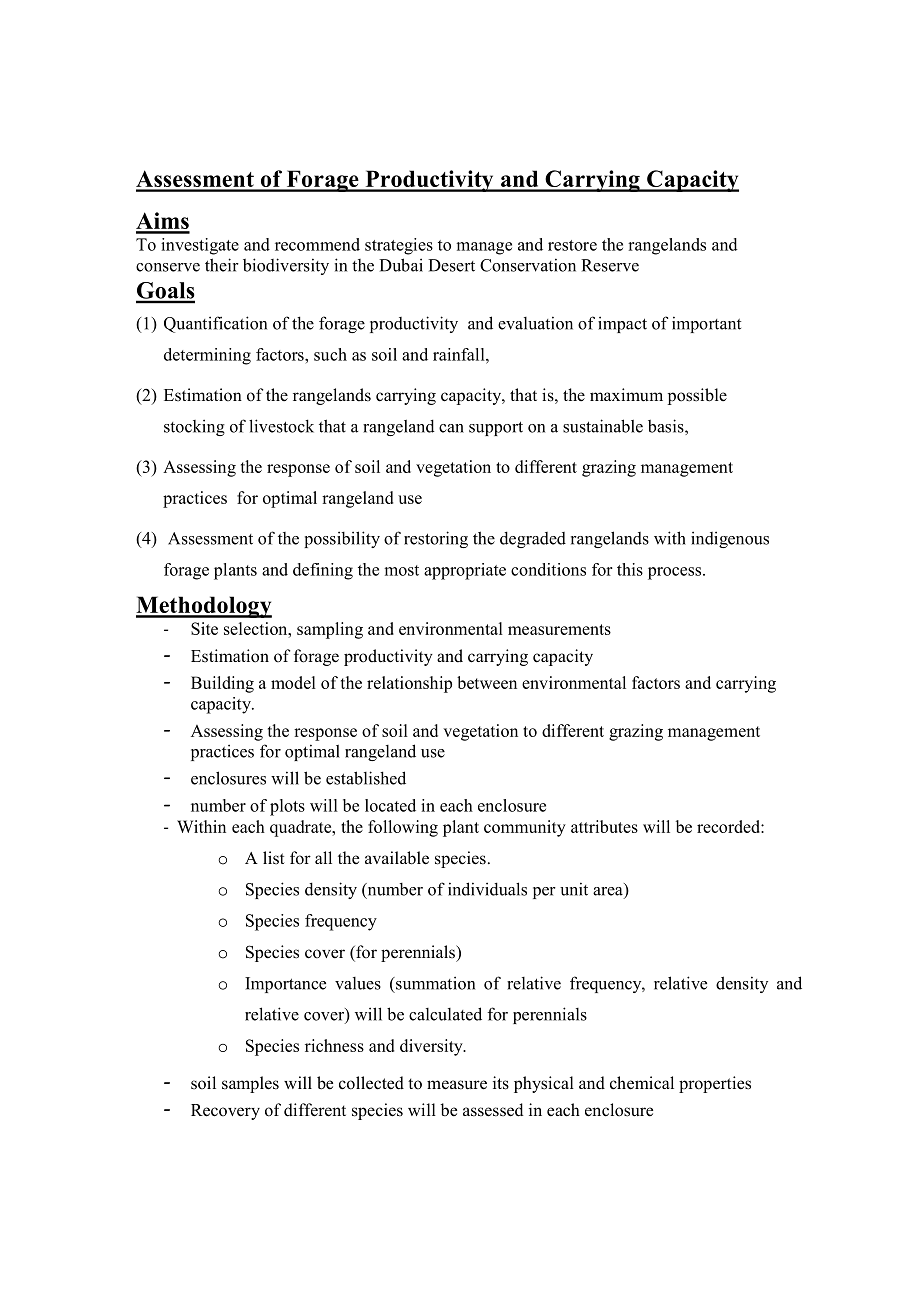 This screenshot has width=924, height=1308. What do you see at coordinates (676, 573) in the screenshot?
I see `process` at bounding box center [676, 573].
